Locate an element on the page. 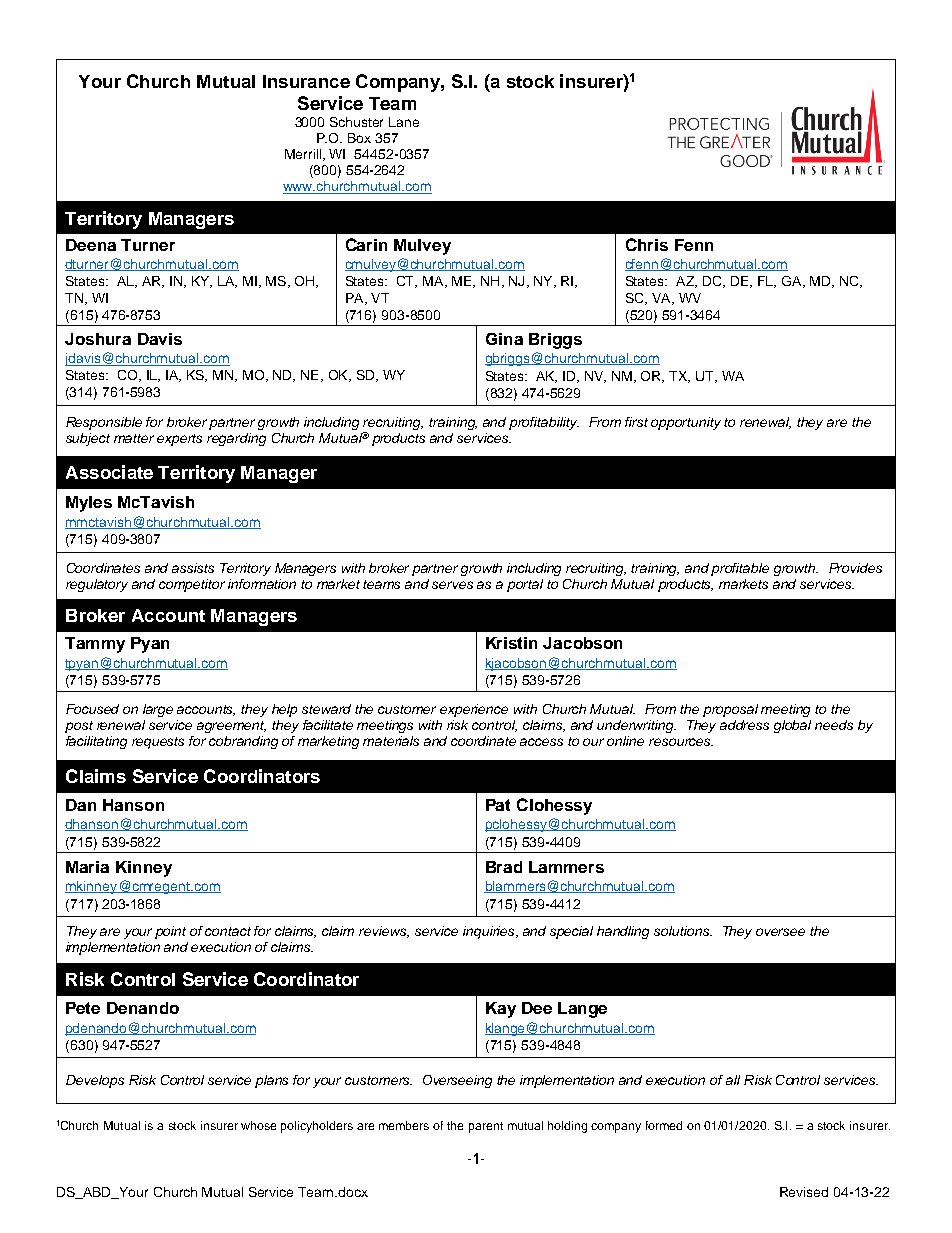 The width and height of the document is (952, 1233). parent is located at coordinates (486, 1127).
